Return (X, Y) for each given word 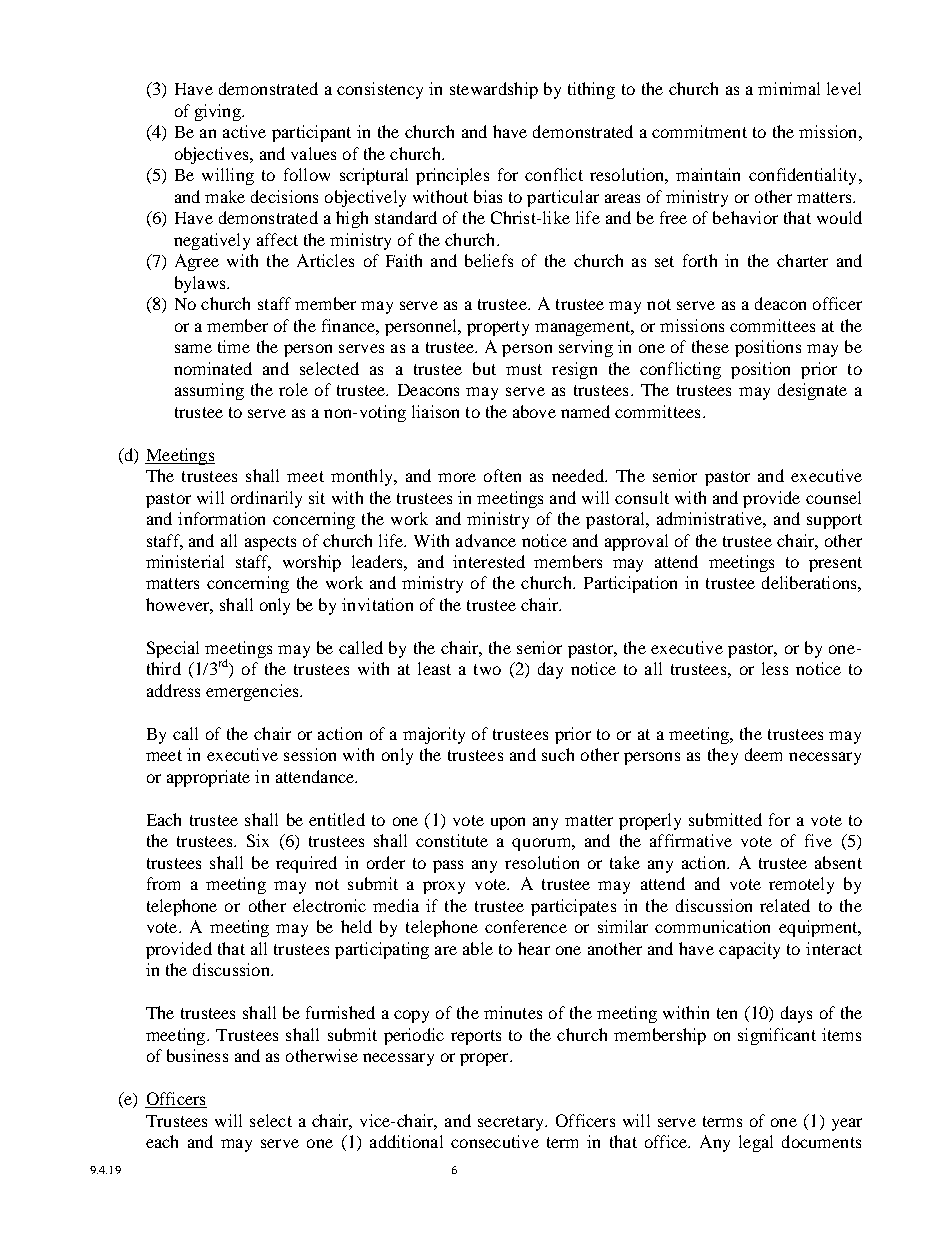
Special (173, 649)
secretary (512, 1123)
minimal (789, 88)
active (244, 131)
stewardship (494, 90)
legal (756, 1143)
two (487, 669)
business (197, 1055)
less (775, 668)
